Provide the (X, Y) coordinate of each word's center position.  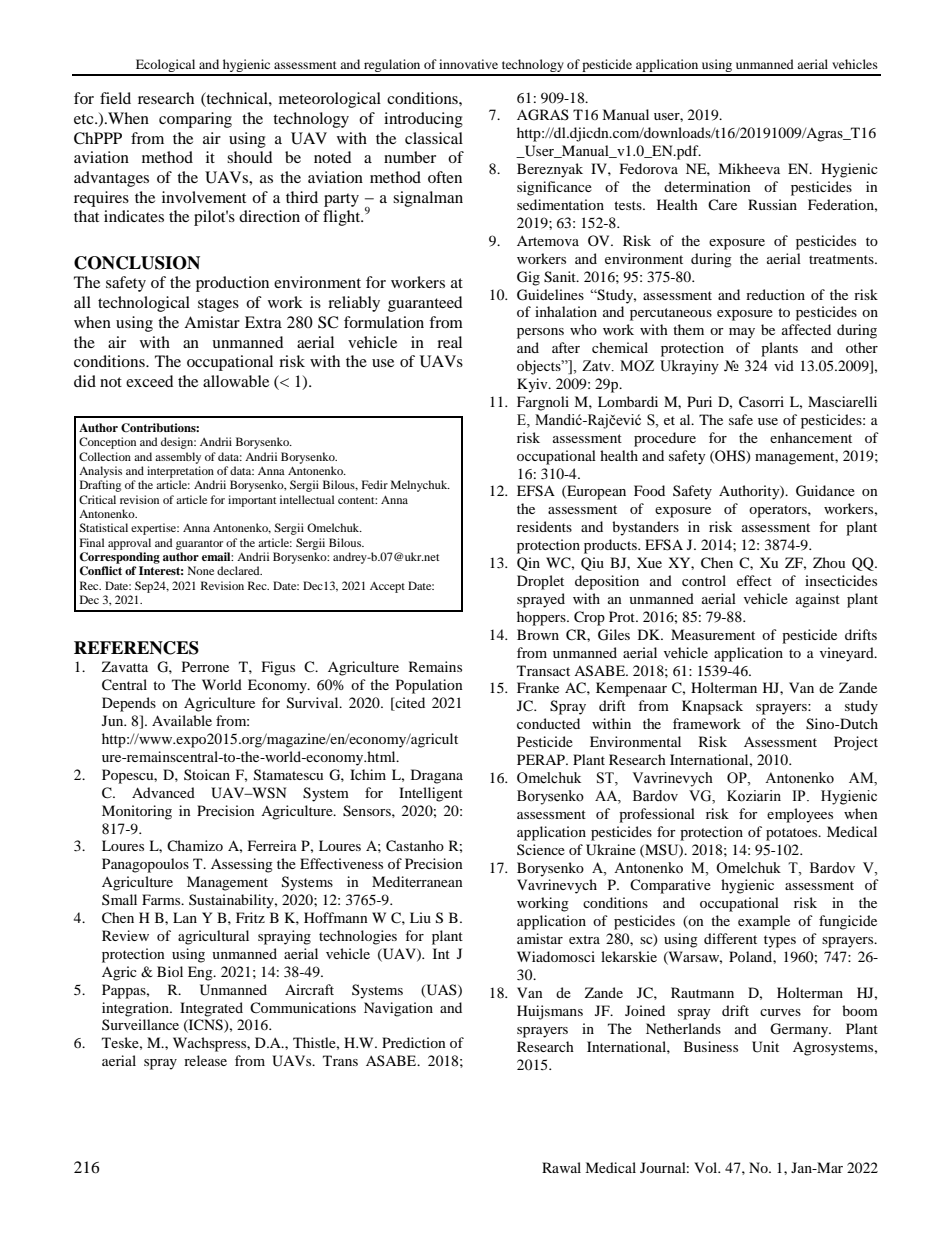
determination (707, 186)
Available (182, 720)
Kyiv (533, 385)
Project (856, 743)
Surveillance (140, 1024)
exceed (150, 381)
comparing (195, 120)
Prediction (414, 1042)
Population (429, 686)
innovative (468, 64)
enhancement (811, 437)
